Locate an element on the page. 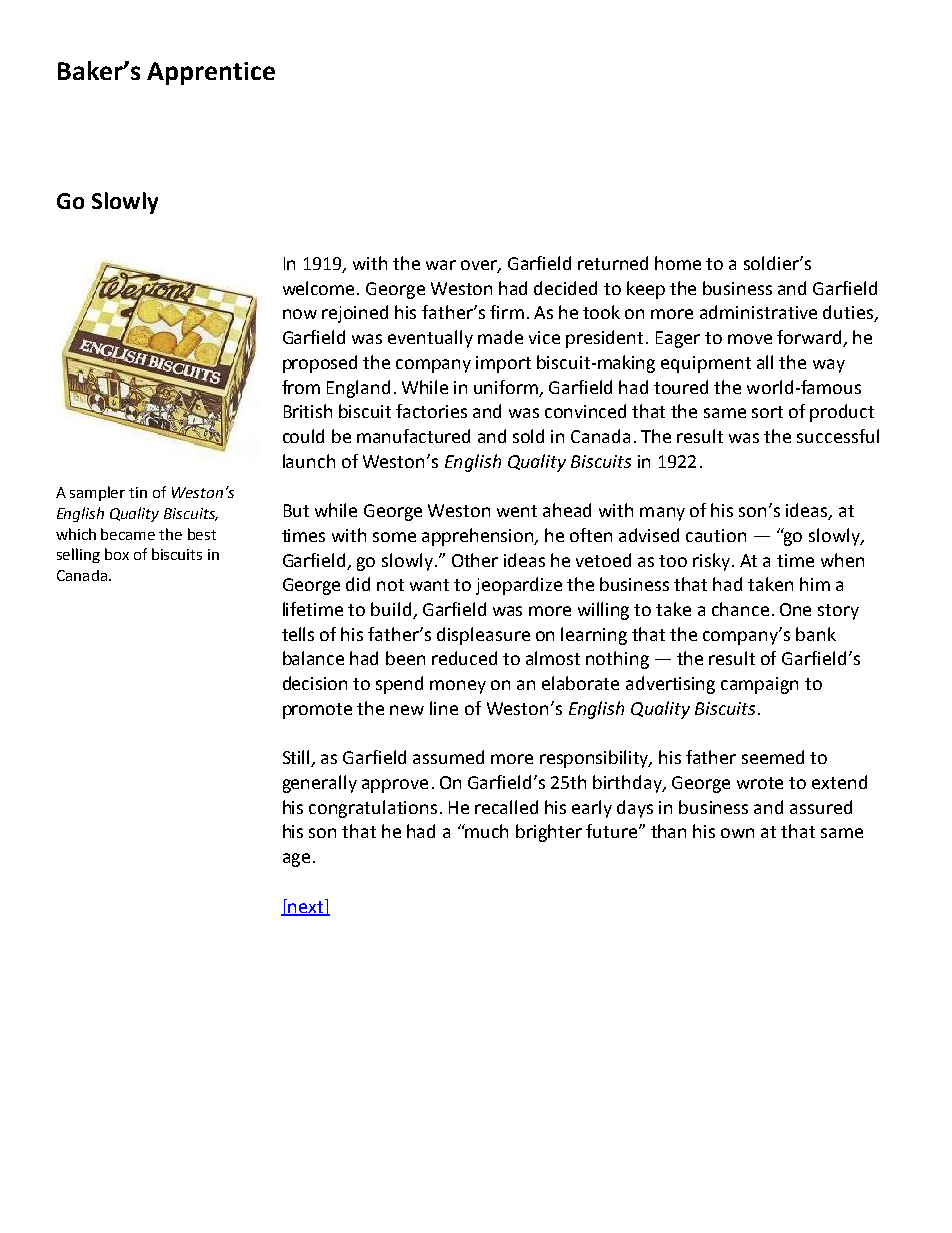  Apprentice is located at coordinates (211, 73).
